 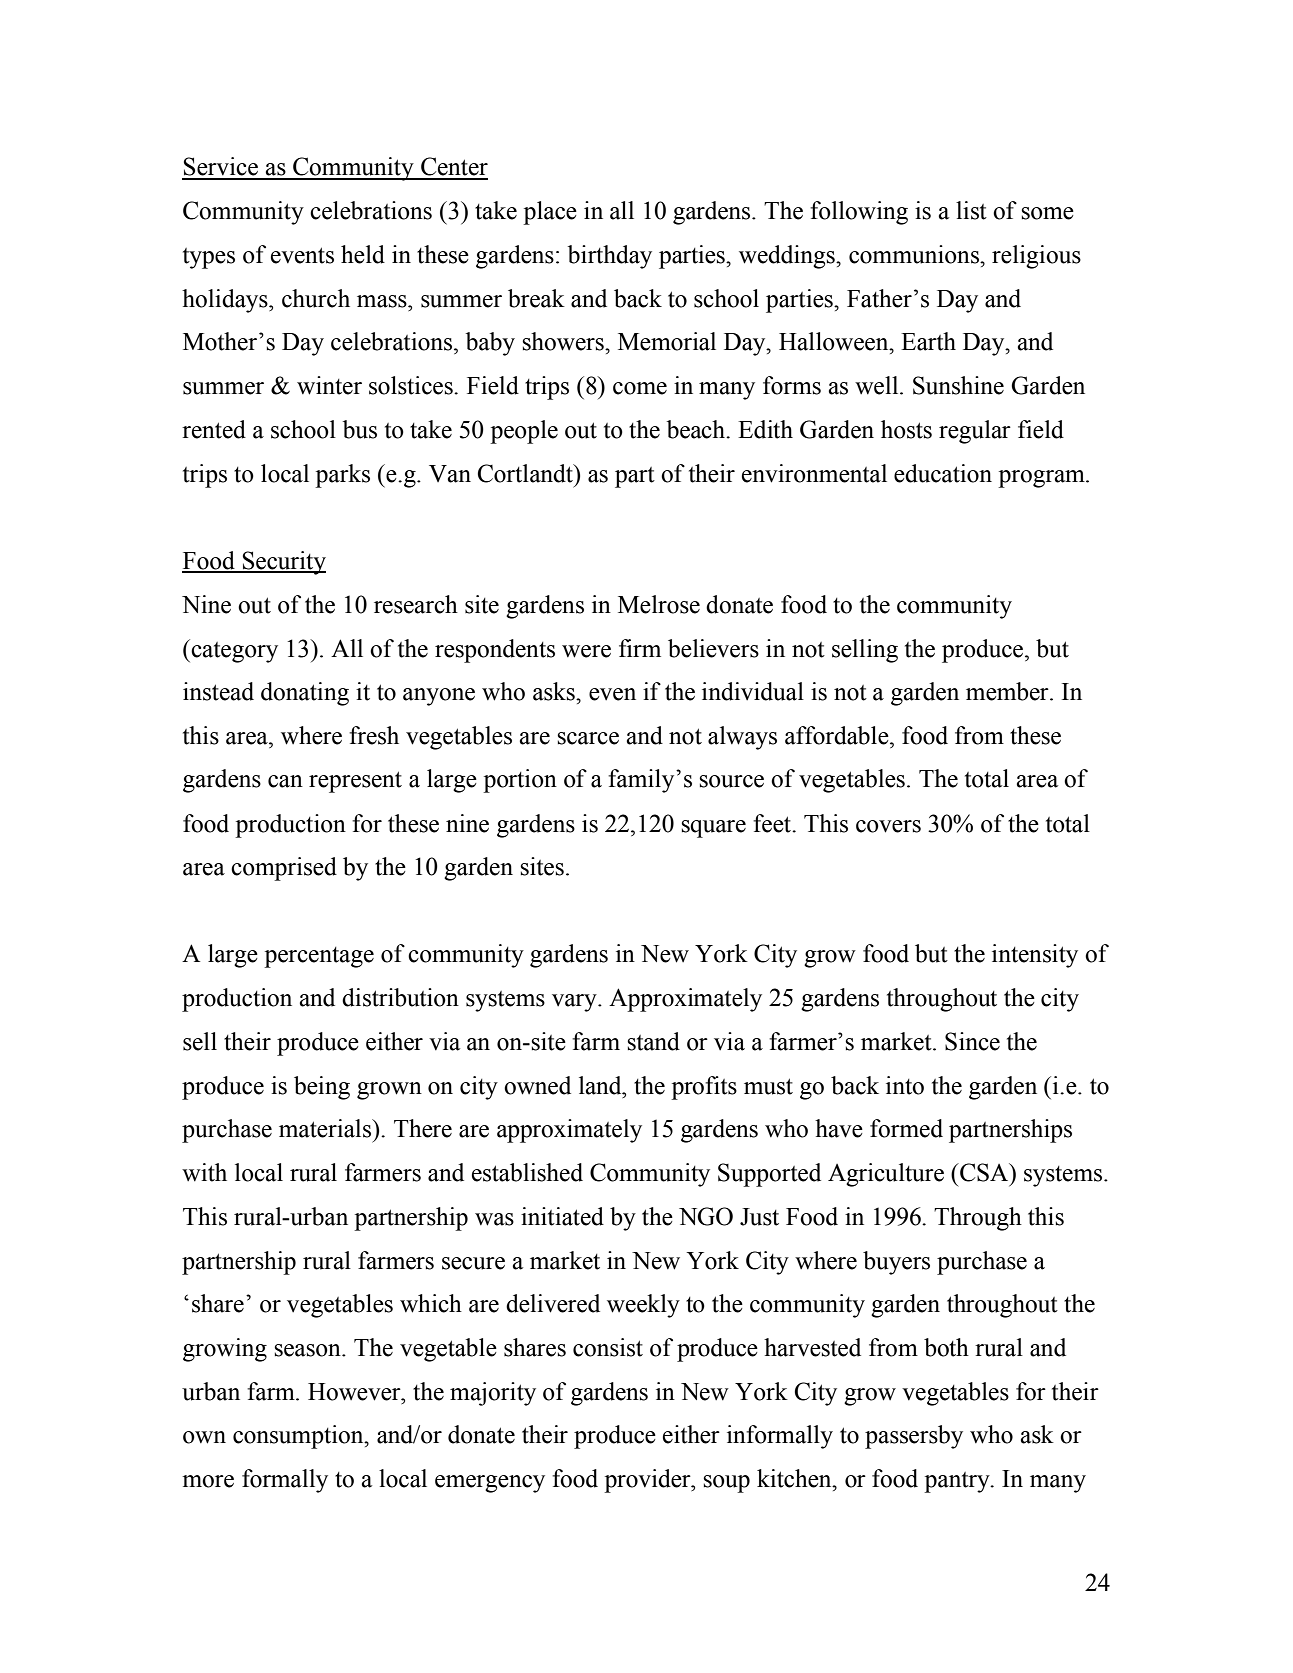 What do you see at coordinates (299, 1437) in the screenshot?
I see `consumption` at bounding box center [299, 1437].
